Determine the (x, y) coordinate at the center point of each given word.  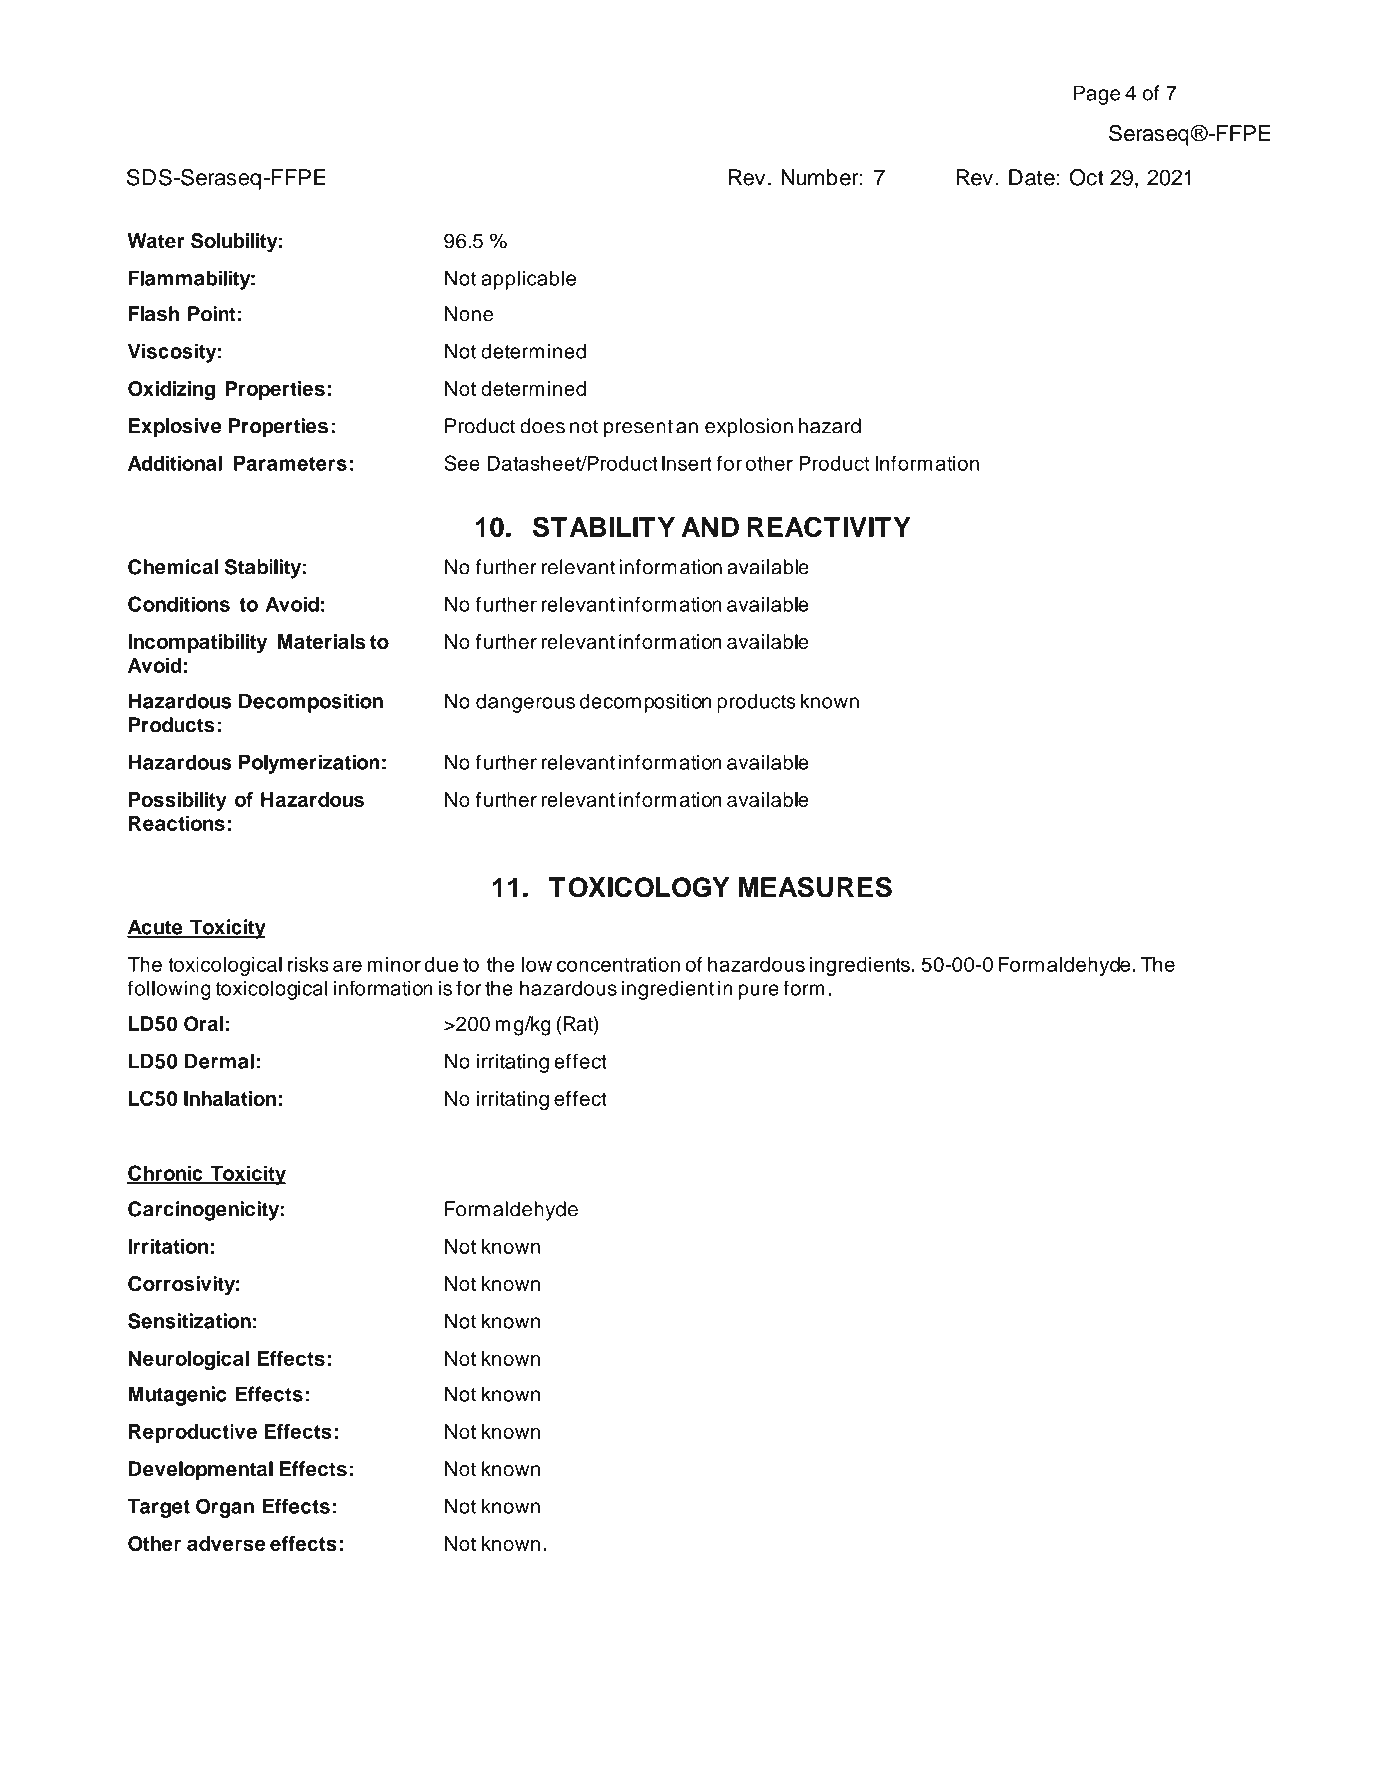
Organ (225, 1508)
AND (710, 527)
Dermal (219, 1061)
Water (156, 241)
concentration (618, 964)
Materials (322, 641)
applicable (528, 280)
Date (1032, 177)
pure (758, 992)
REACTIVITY (829, 527)
